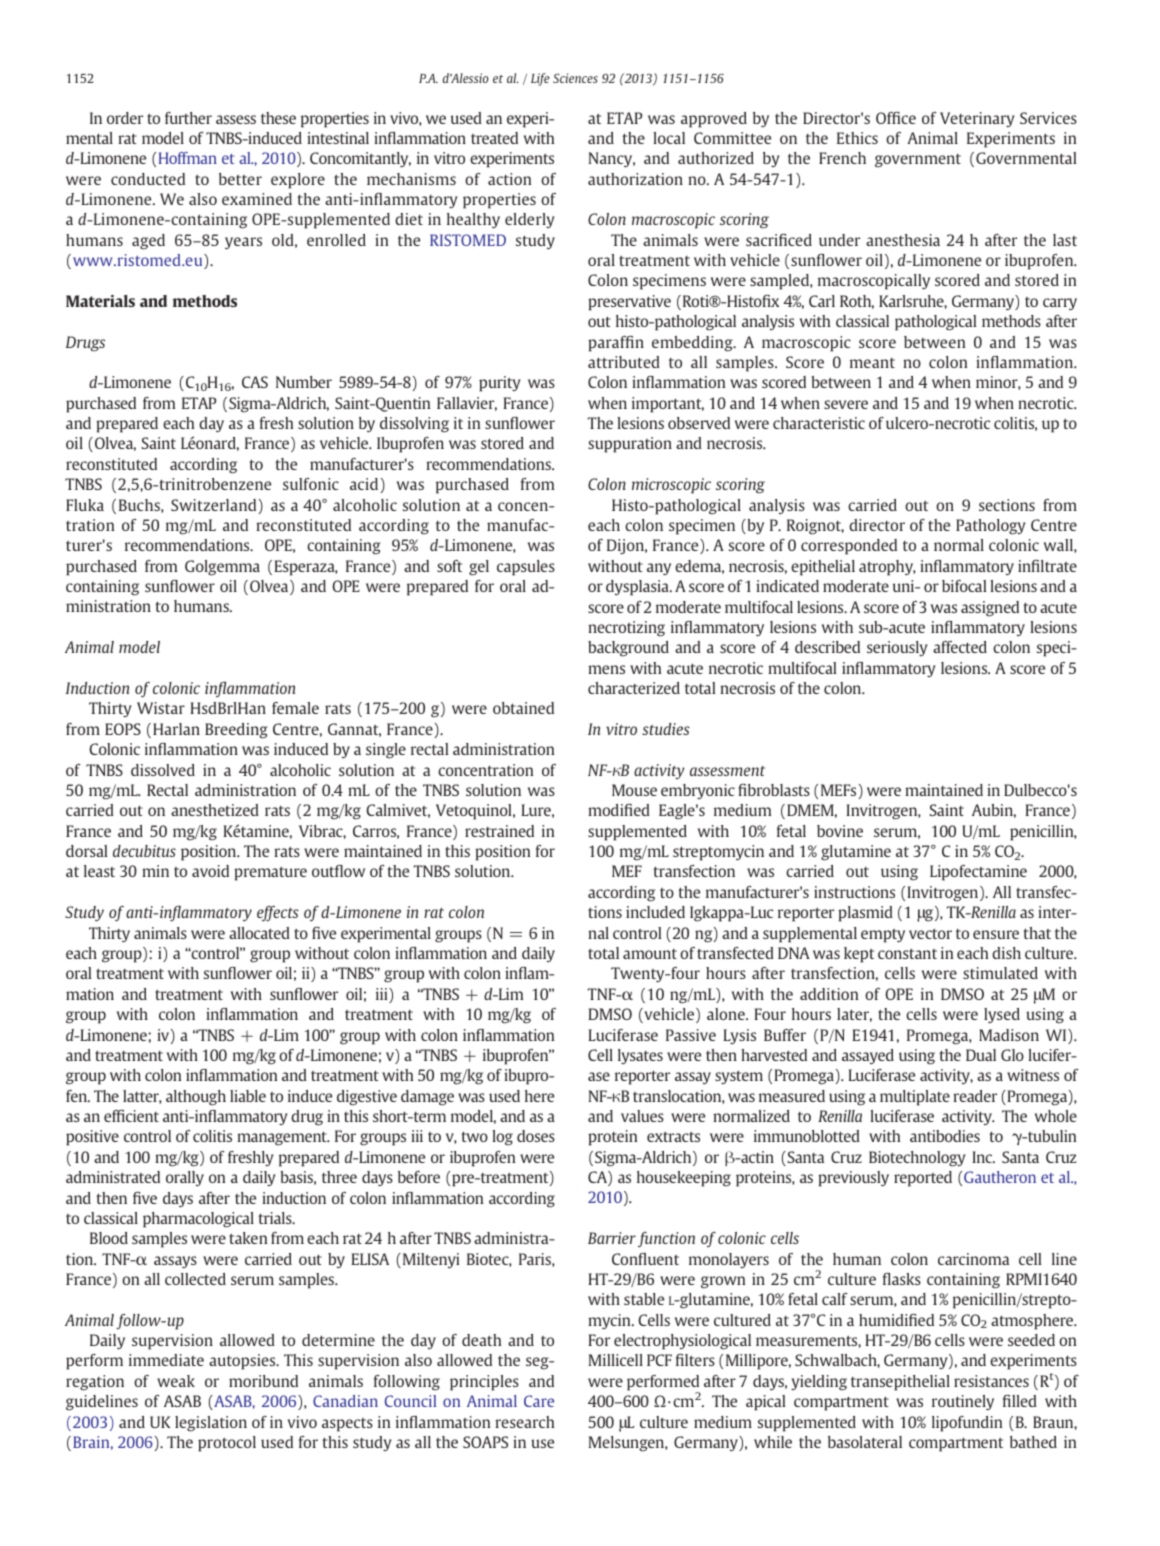 Image resolution: width=1160 pixels, height=1546 pixels. What do you see at coordinates (163, 770) in the image?
I see `dissolved` at bounding box center [163, 770].
